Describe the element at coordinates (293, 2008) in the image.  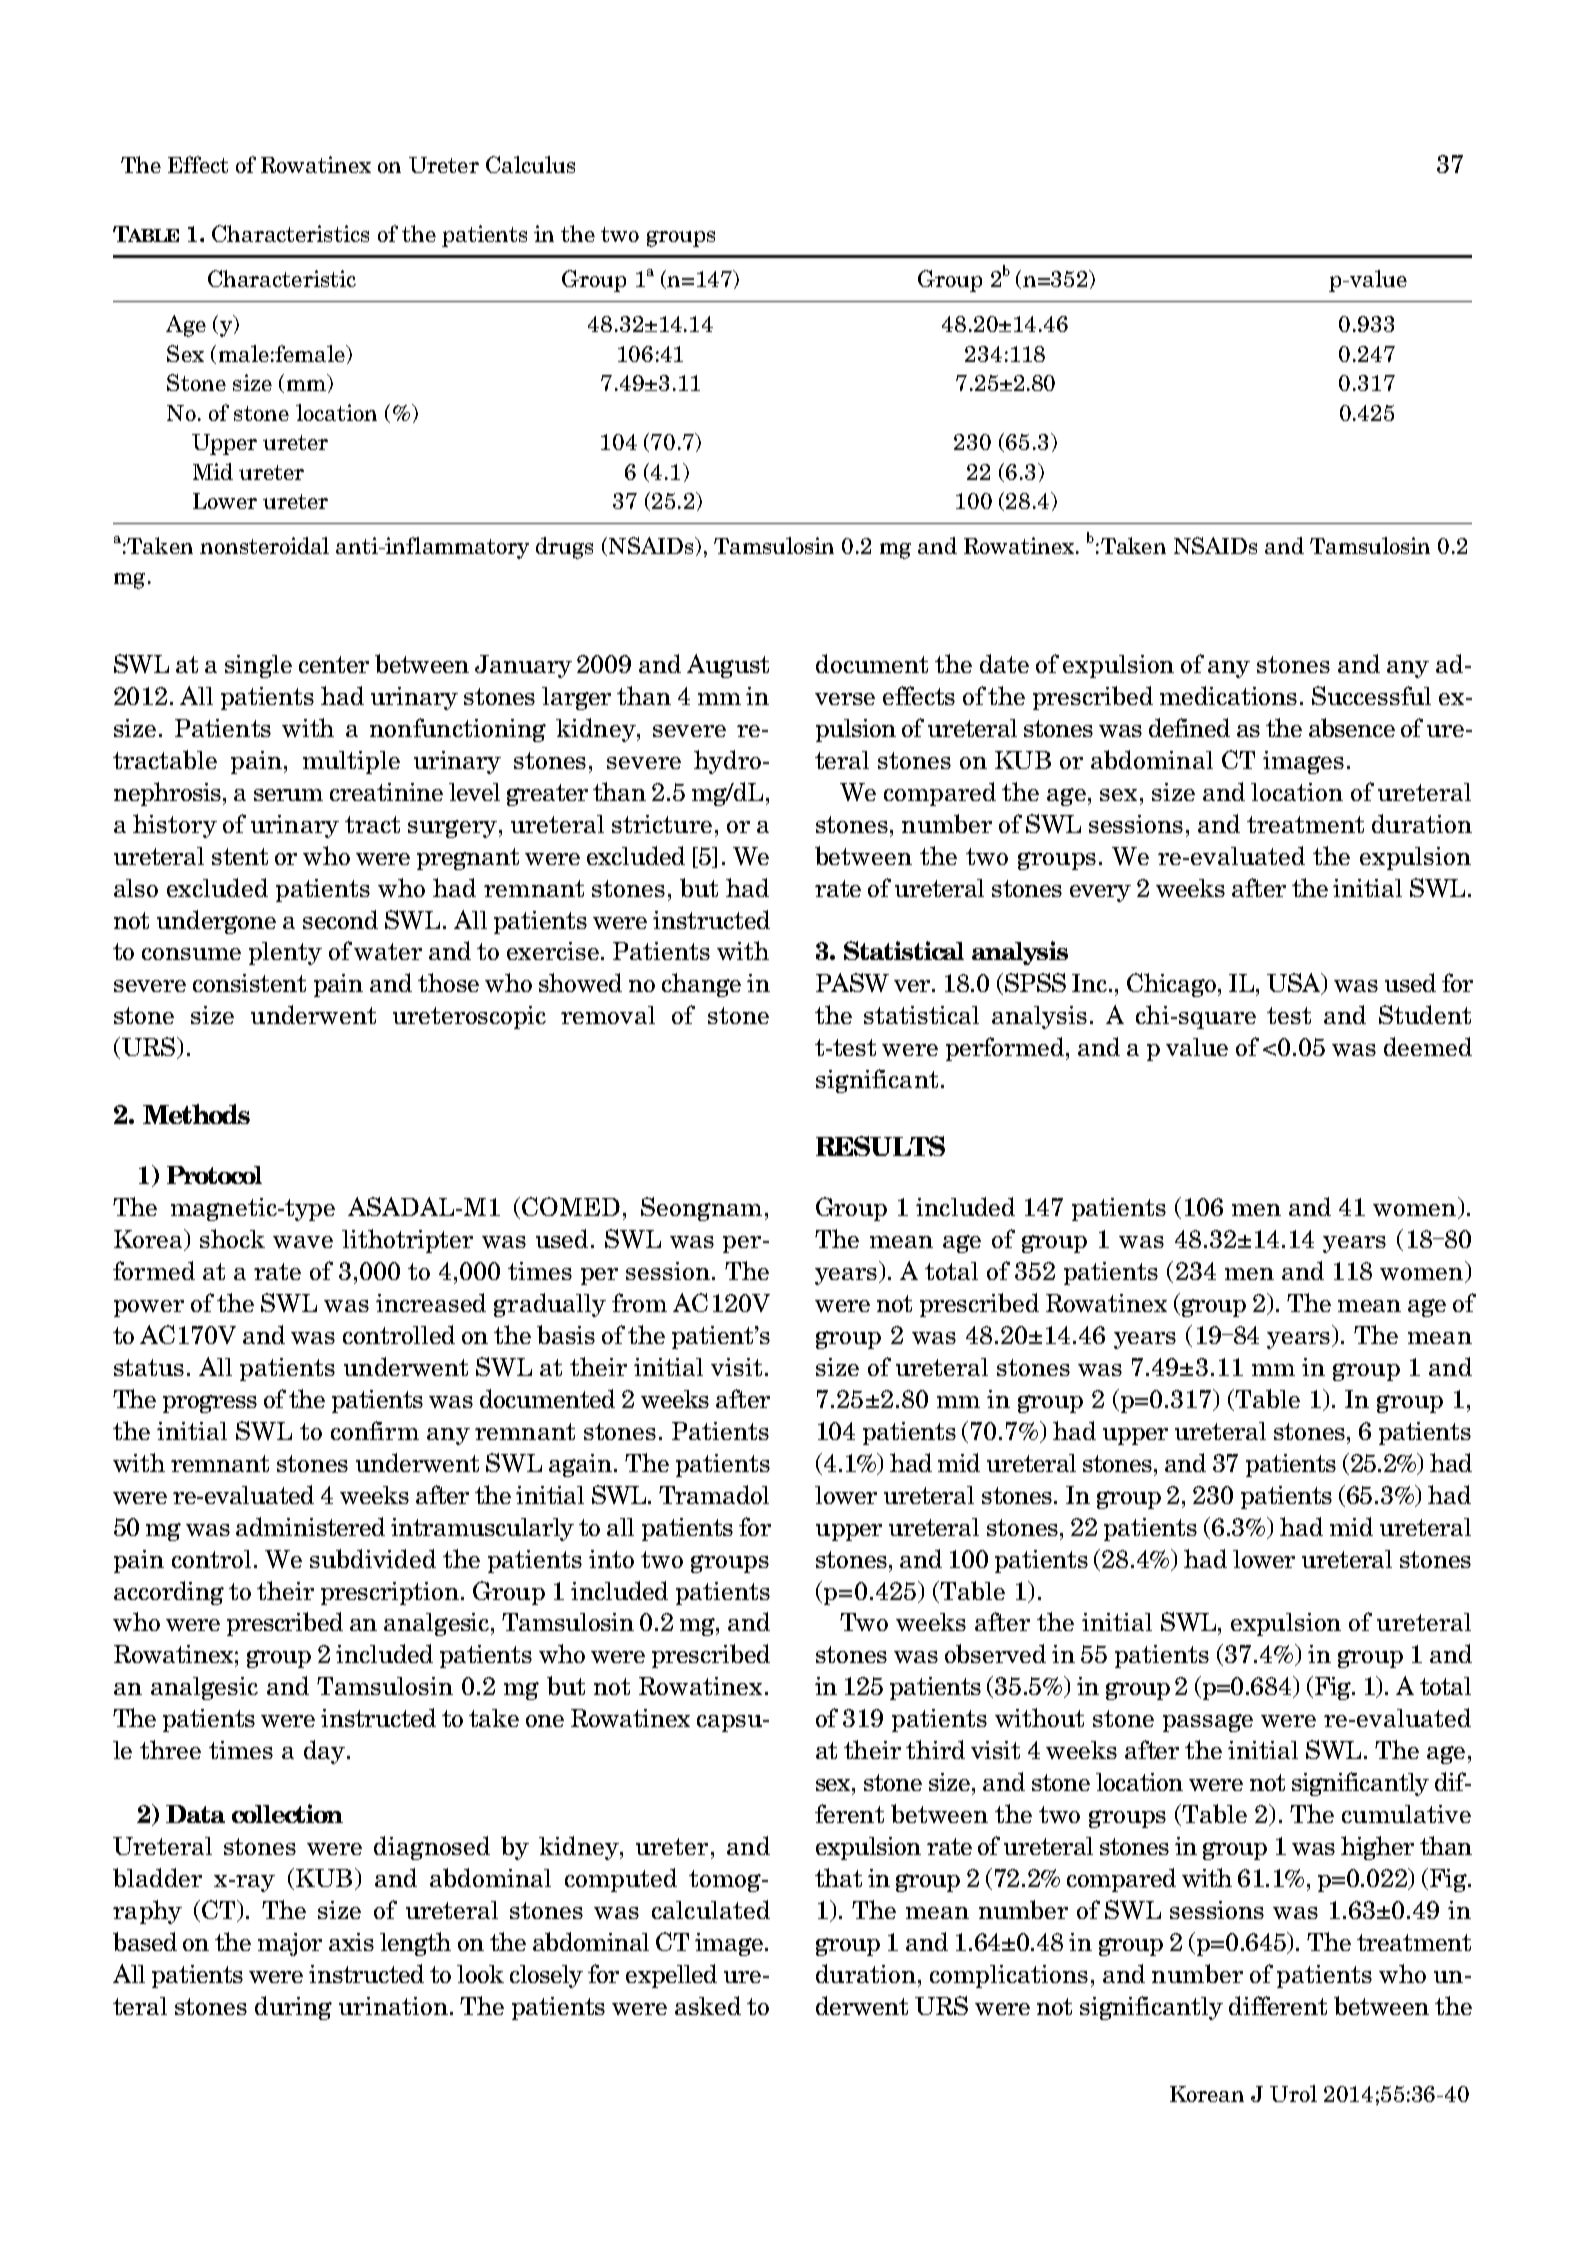
I see `during` at that location.
